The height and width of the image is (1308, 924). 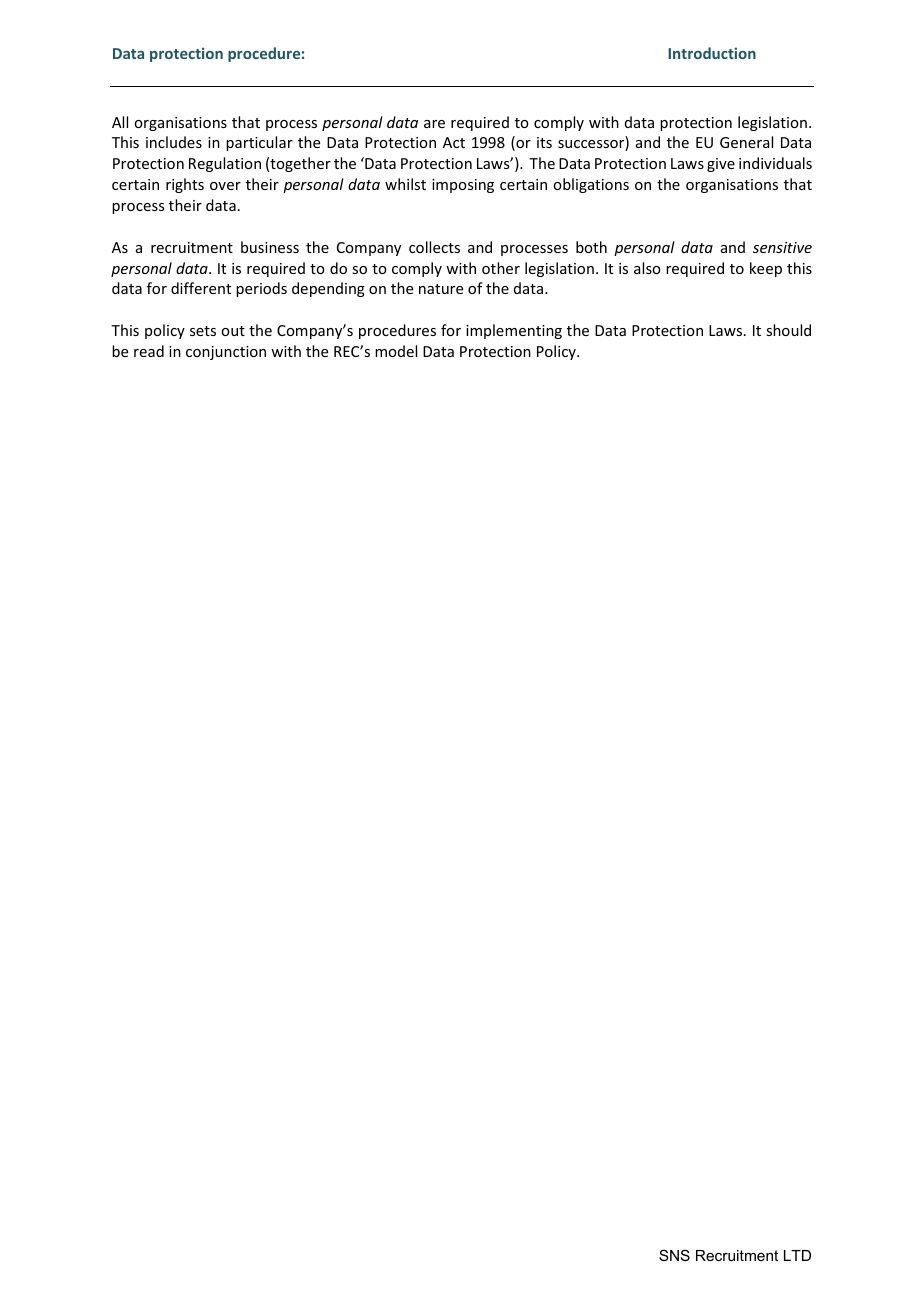 I want to click on also, so click(x=647, y=268).
